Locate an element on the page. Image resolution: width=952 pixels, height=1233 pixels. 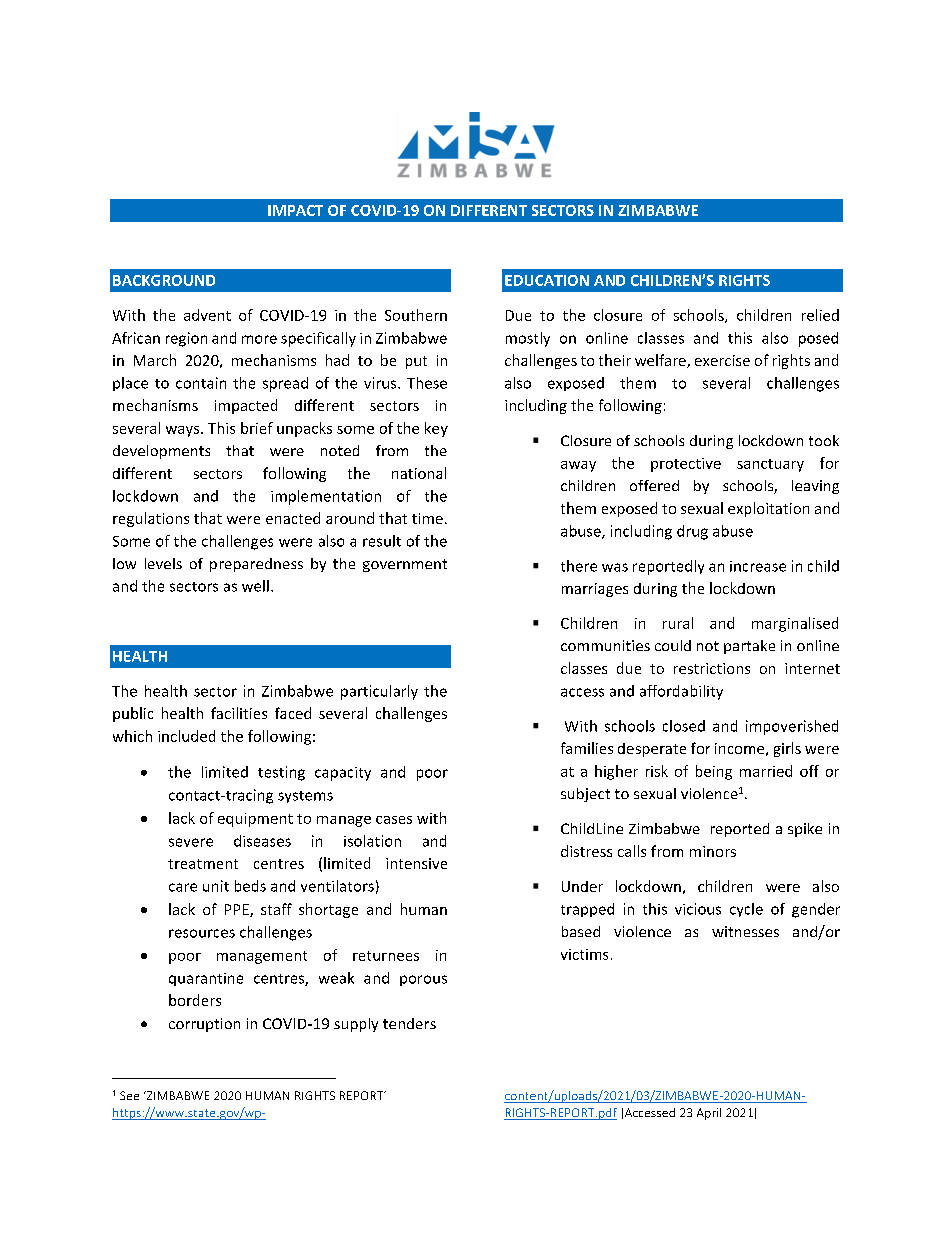
well is located at coordinates (255, 586).
